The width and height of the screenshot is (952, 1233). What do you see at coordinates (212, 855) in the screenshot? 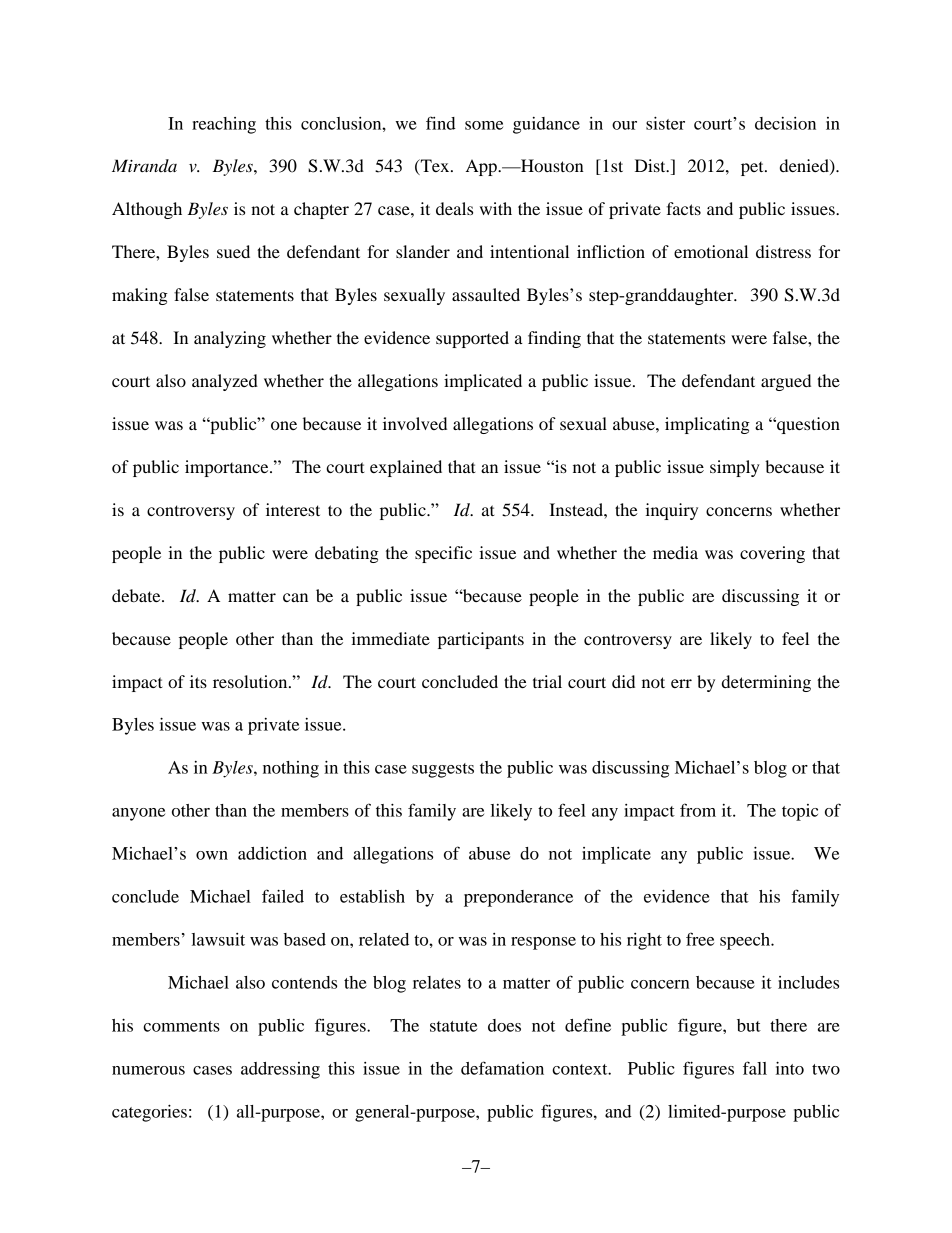
I see `own` at bounding box center [212, 855].
